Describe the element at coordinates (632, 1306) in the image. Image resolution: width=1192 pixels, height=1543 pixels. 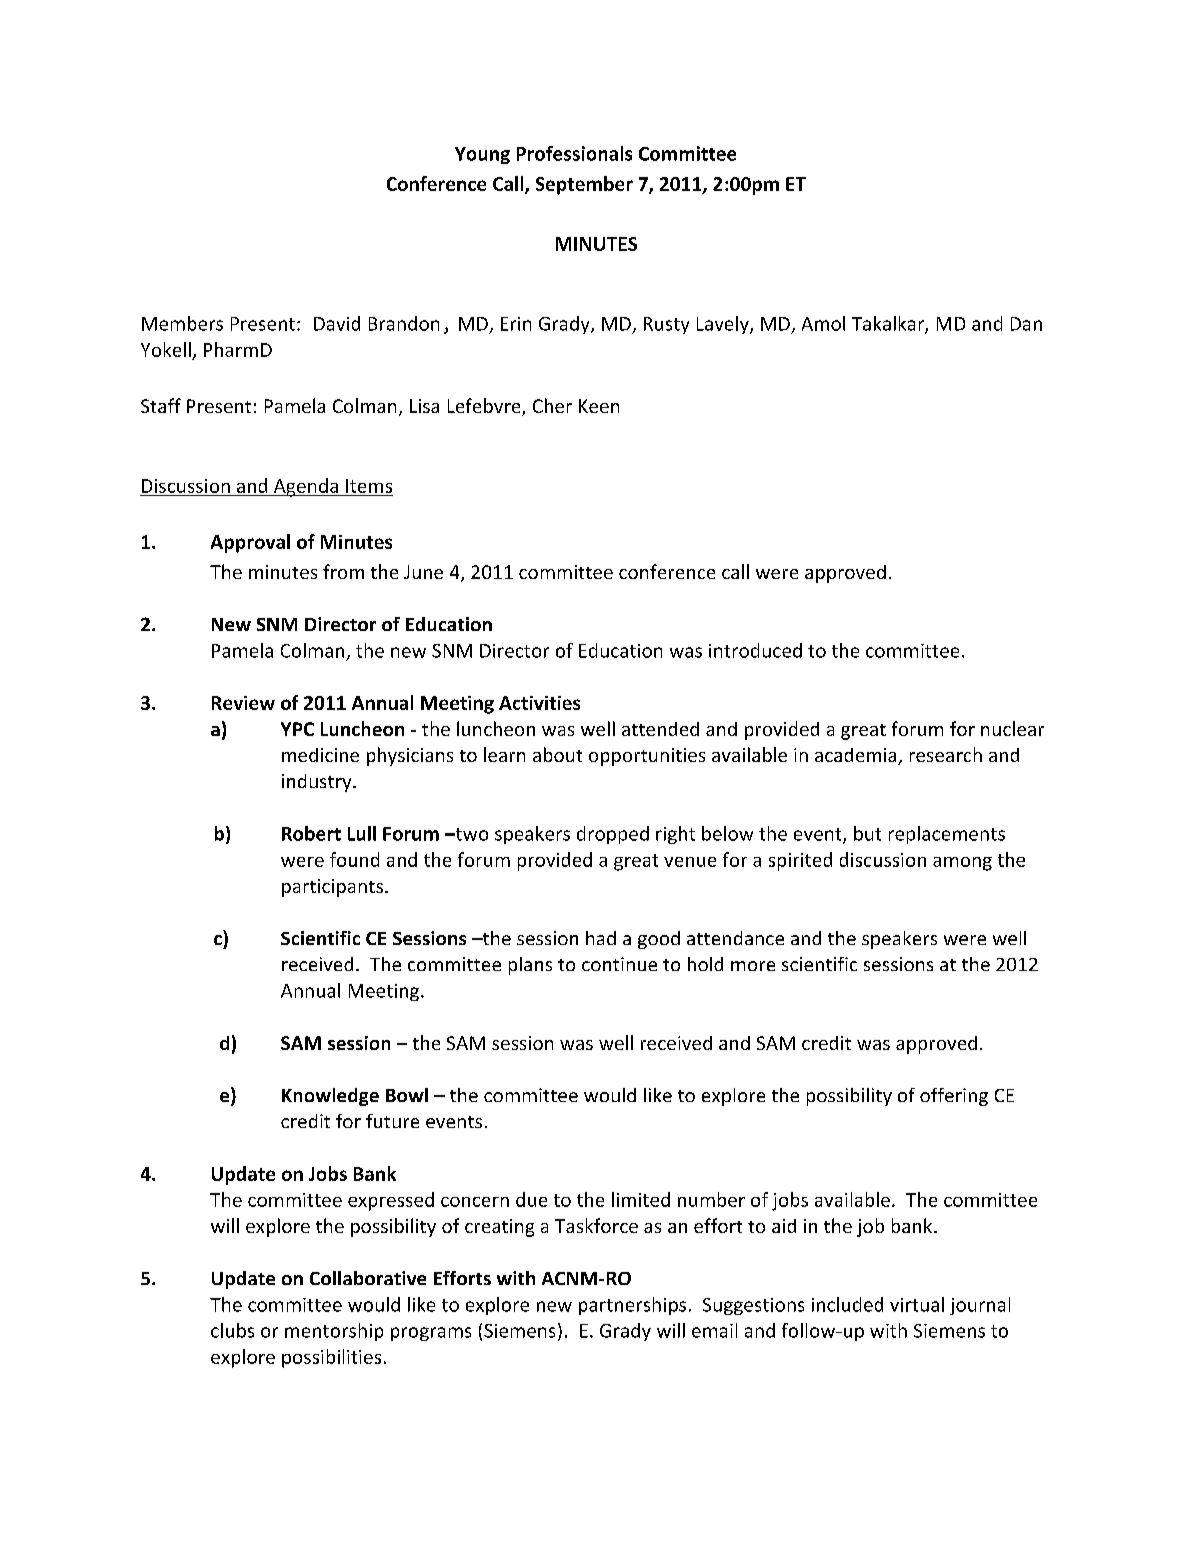
I see `partnerships` at that location.
